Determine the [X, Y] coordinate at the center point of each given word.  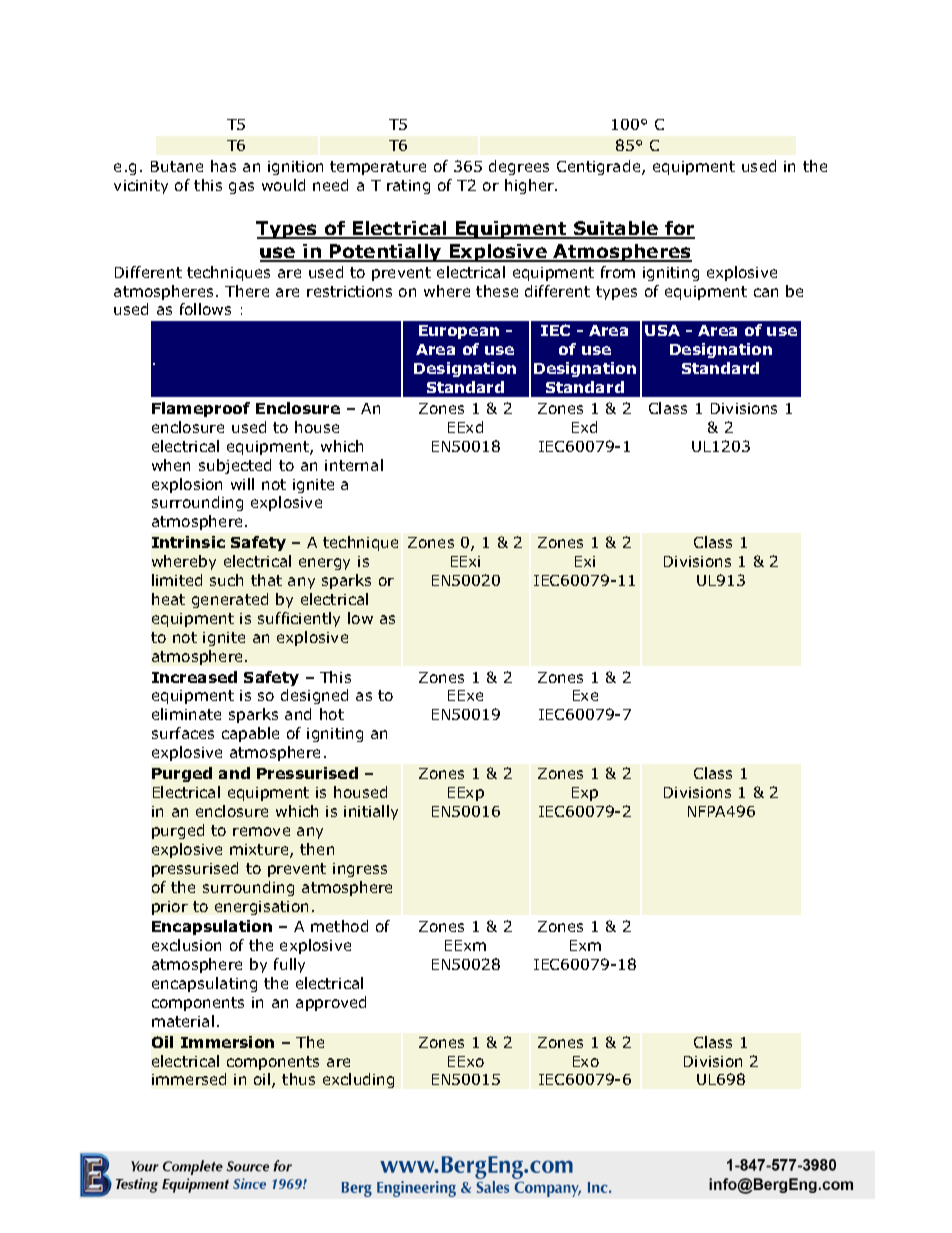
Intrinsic [188, 542]
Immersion [227, 1042]
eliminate [186, 714]
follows [205, 309]
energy [324, 564]
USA [662, 330]
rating [408, 187]
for [679, 230]
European [459, 332]
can [766, 292]
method [339, 926]
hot [332, 714]
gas [241, 188]
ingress [360, 870]
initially [371, 812]
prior [170, 908]
